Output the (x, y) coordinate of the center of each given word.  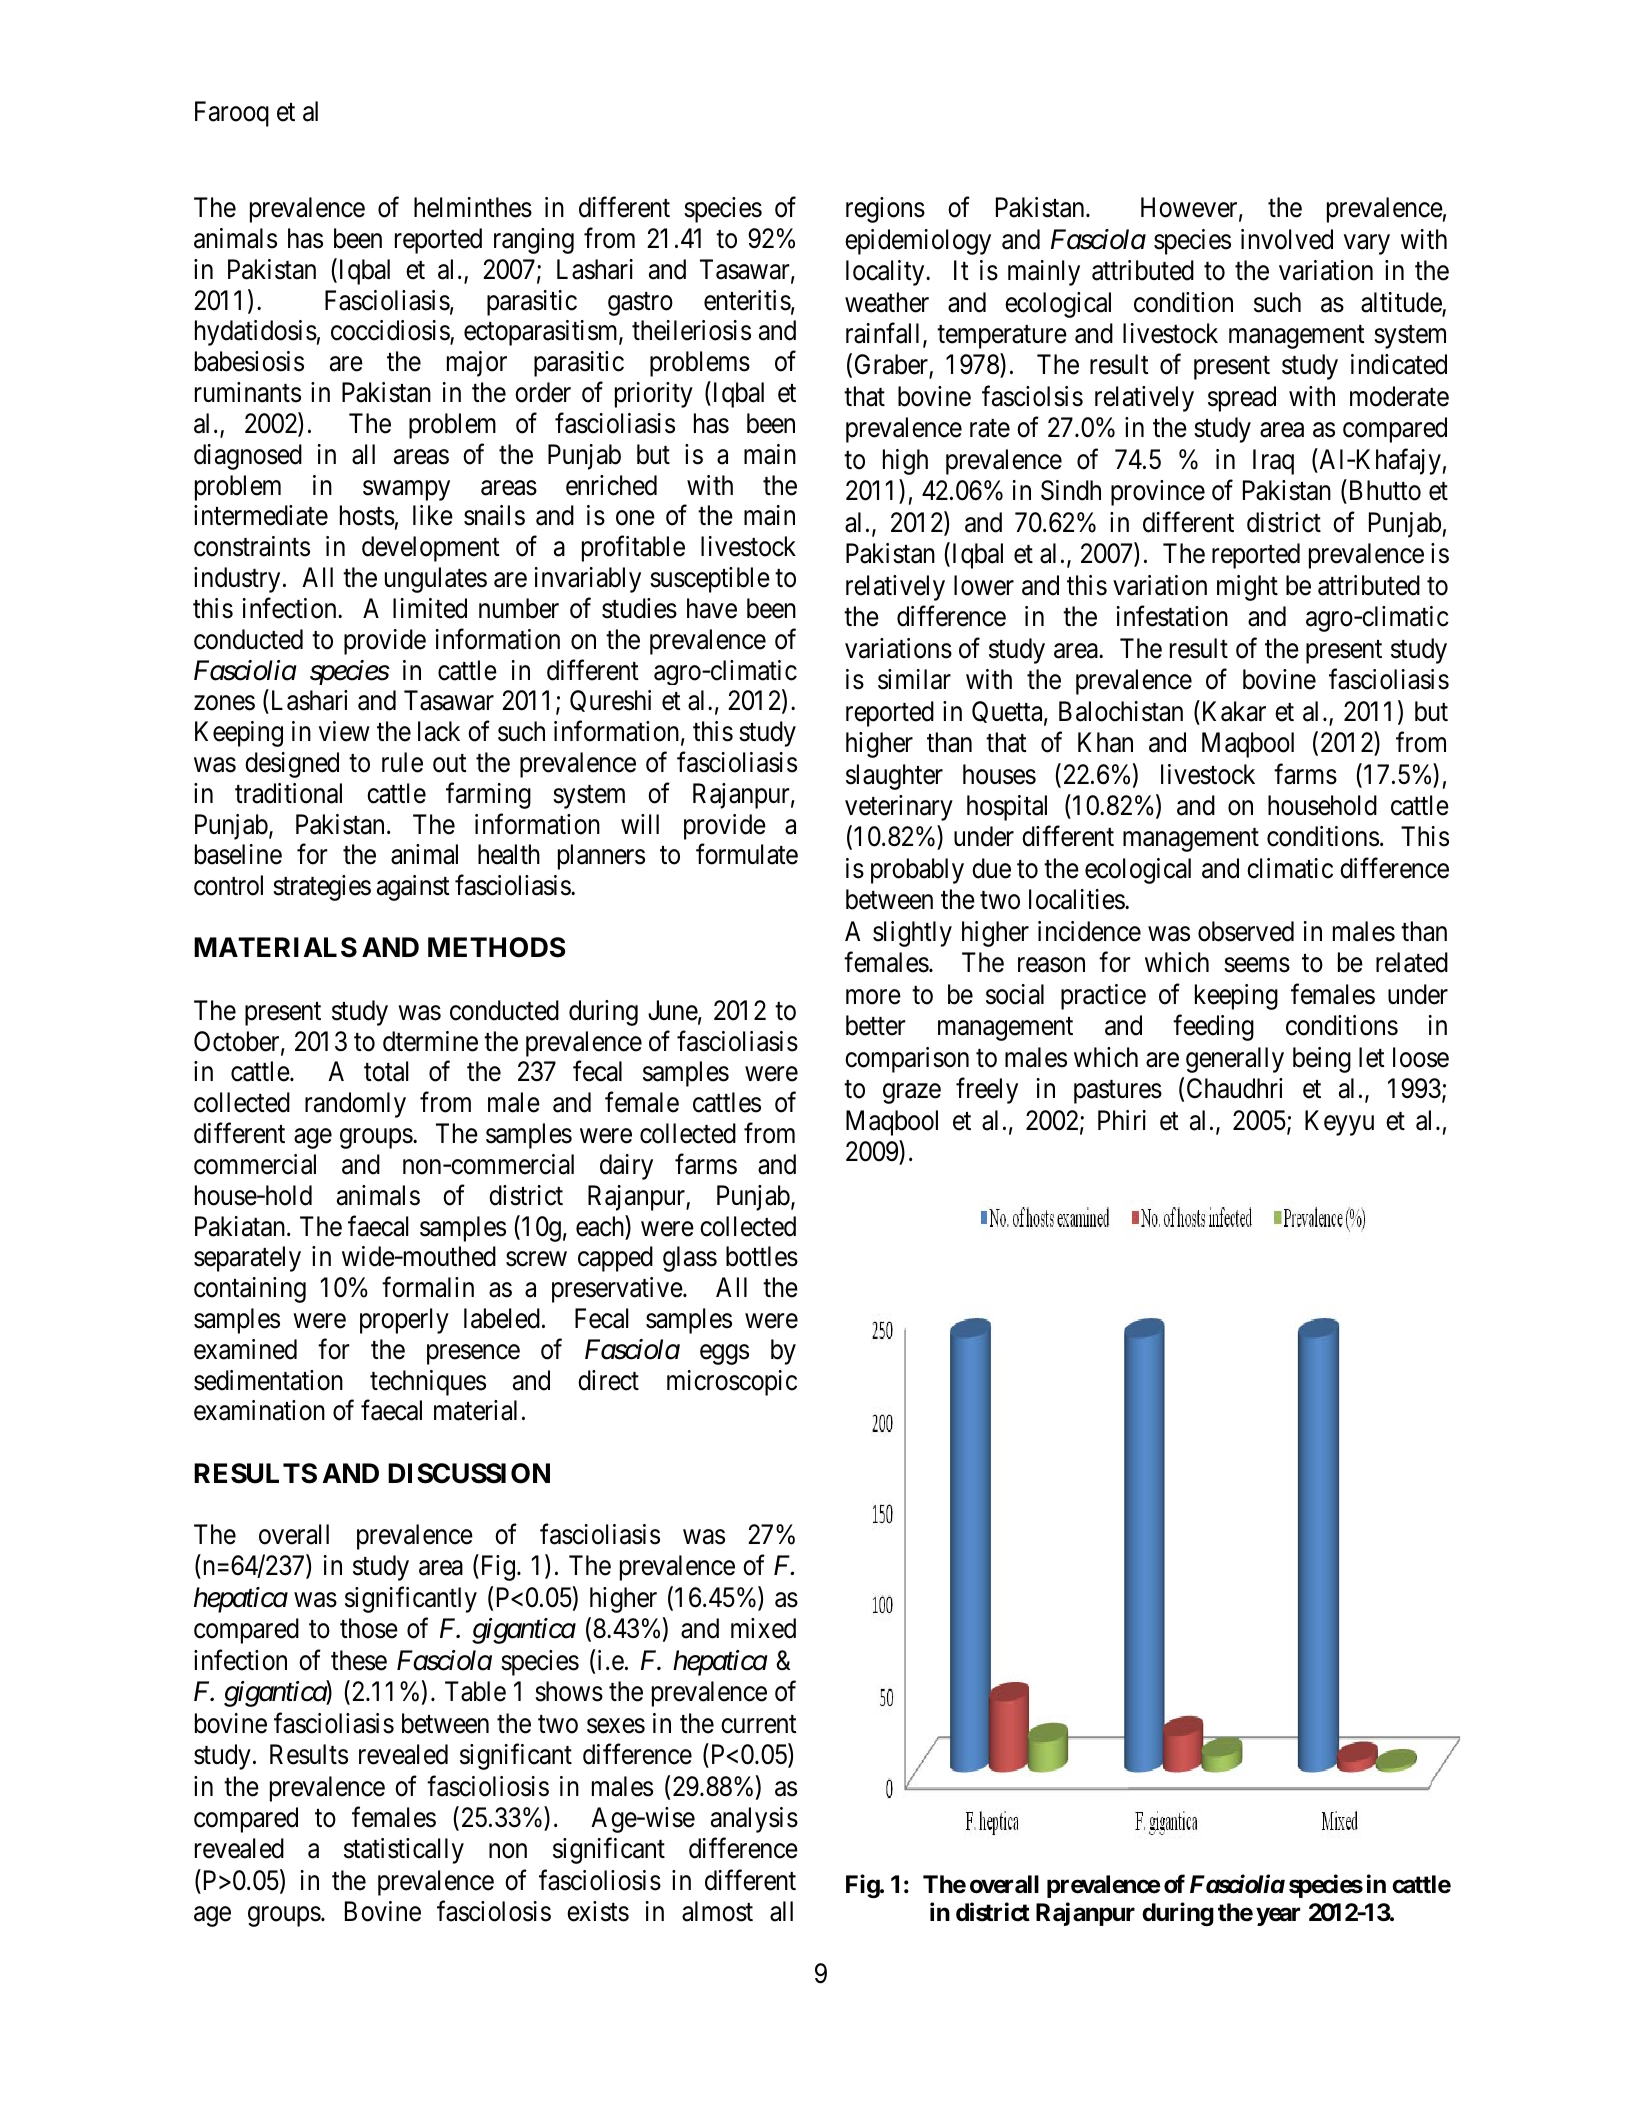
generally (1235, 1060)
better (876, 1025)
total (386, 1071)
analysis (754, 1820)
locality (886, 273)
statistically (404, 1851)
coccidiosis (391, 332)
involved (1287, 239)
